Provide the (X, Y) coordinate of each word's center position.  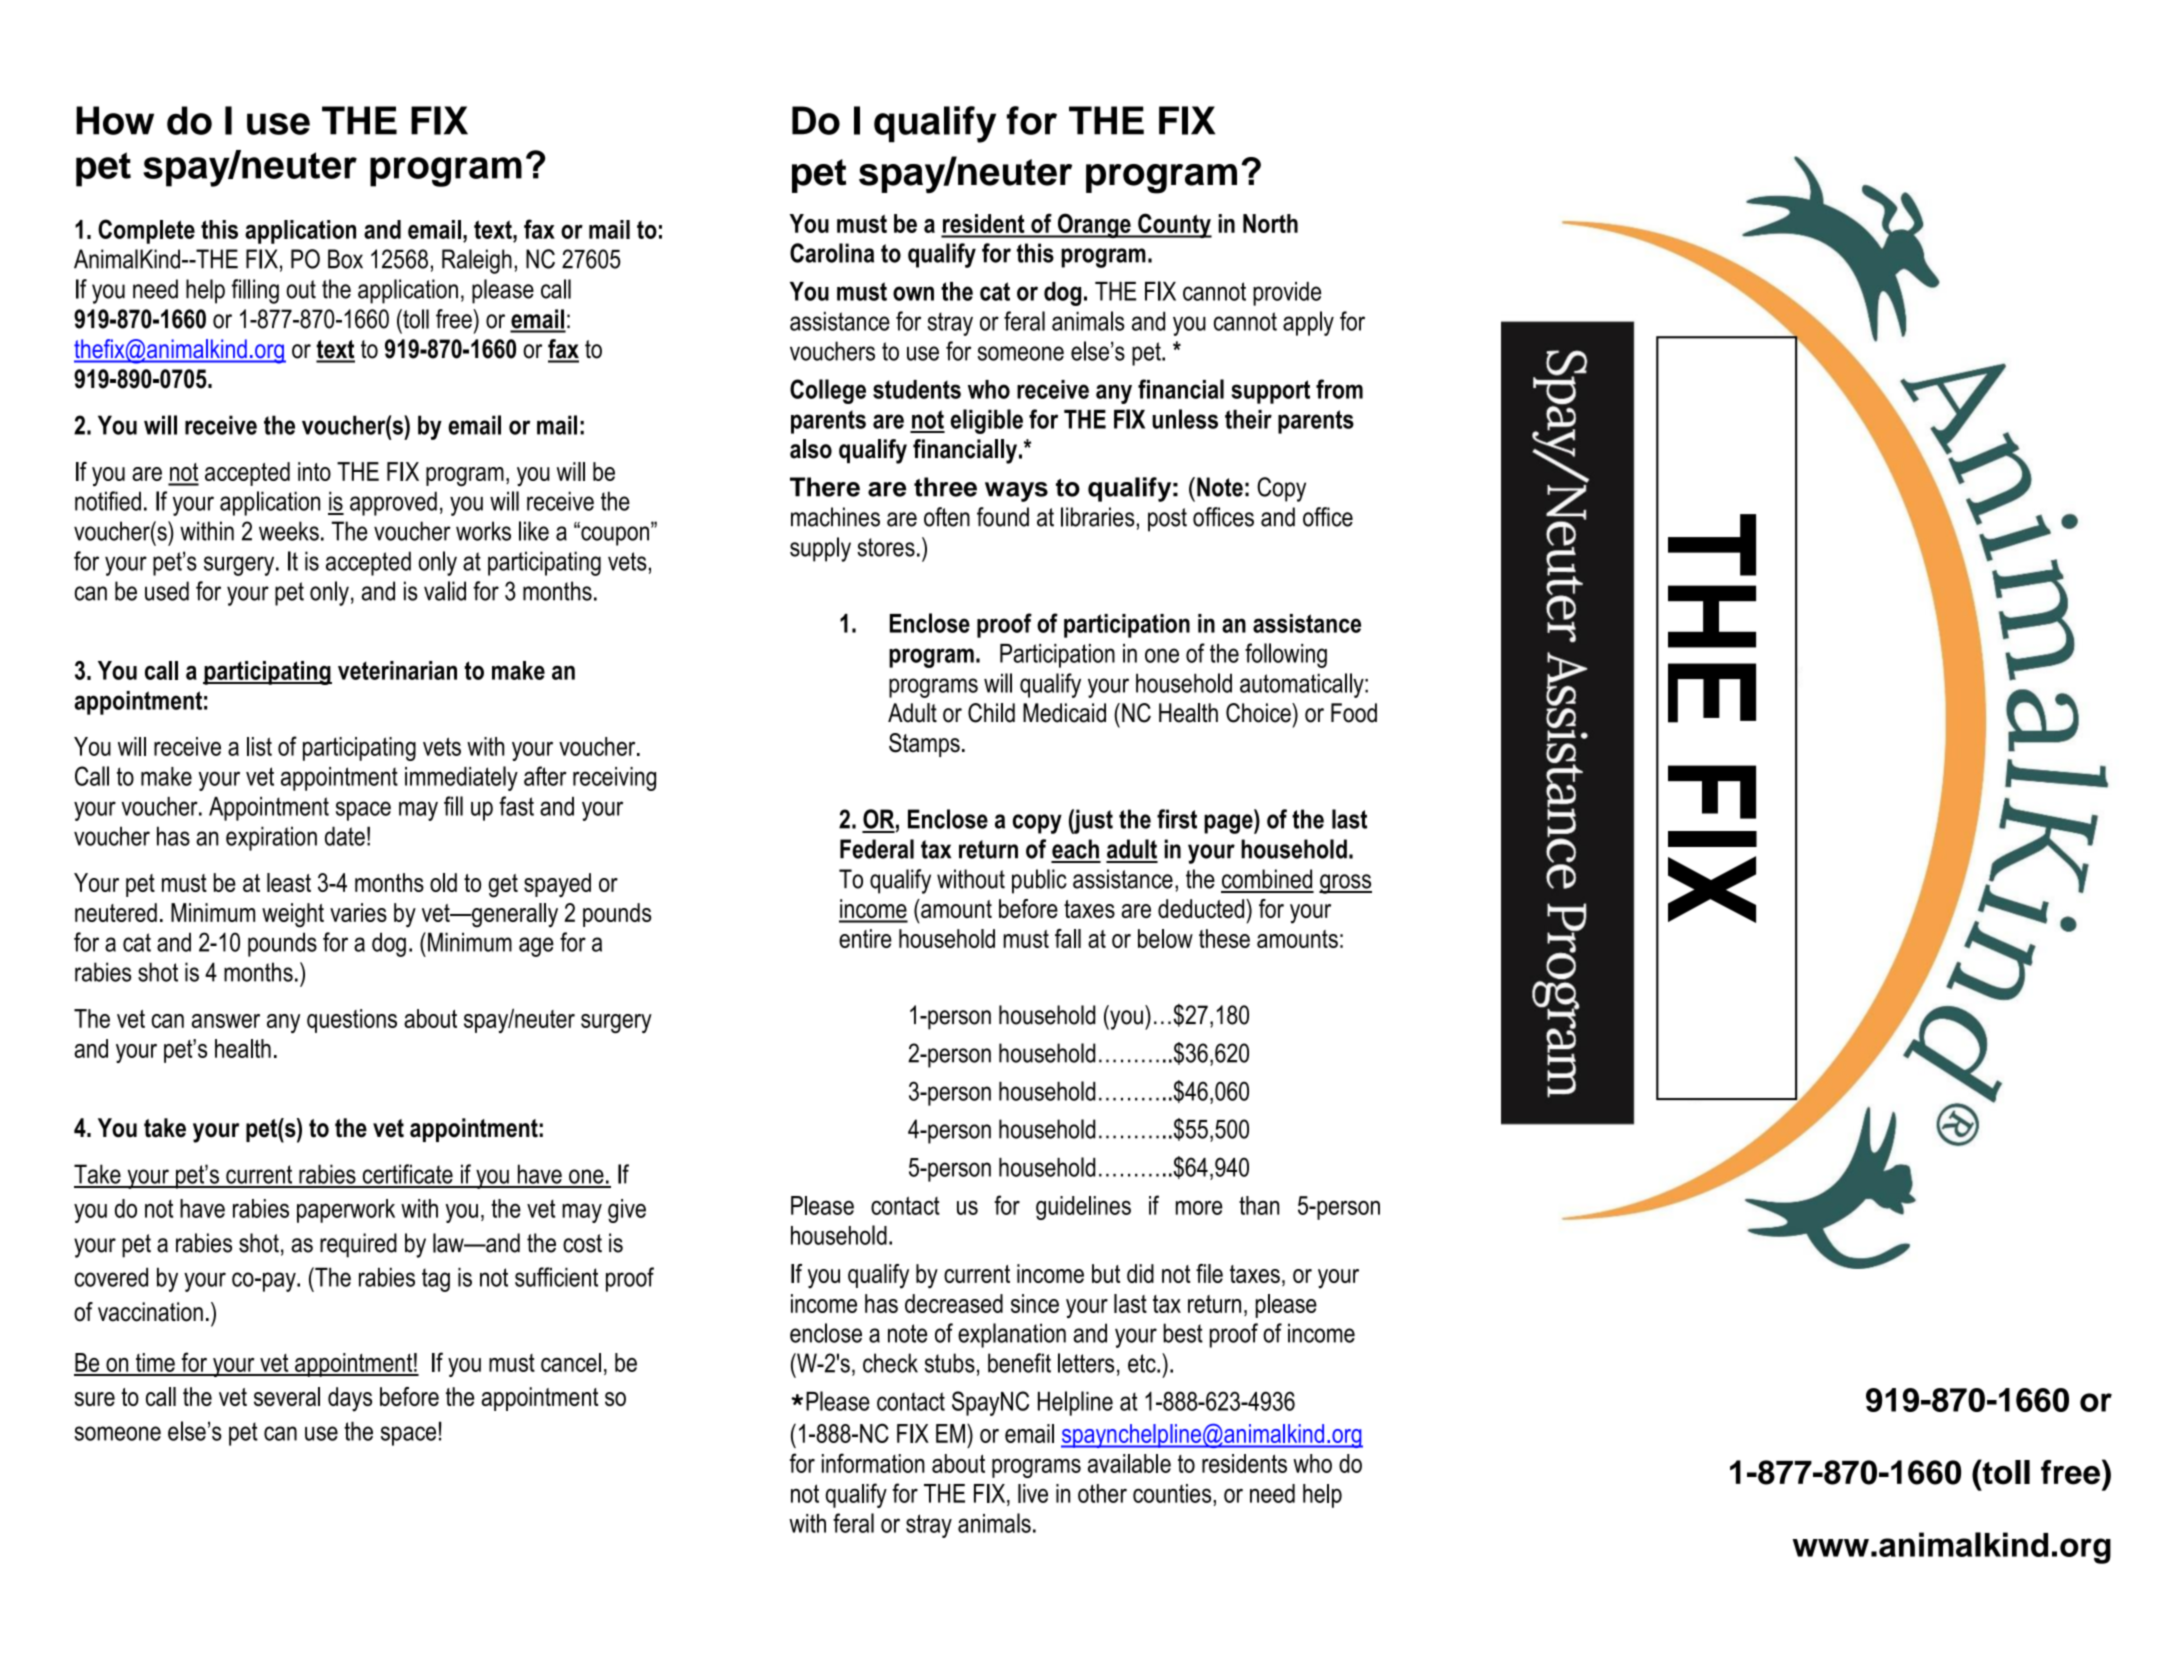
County (1174, 225)
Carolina (832, 253)
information (873, 1463)
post (1167, 520)
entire (865, 938)
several (287, 1396)
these (1224, 938)
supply (820, 549)
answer (226, 1021)
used (167, 591)
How (115, 120)
